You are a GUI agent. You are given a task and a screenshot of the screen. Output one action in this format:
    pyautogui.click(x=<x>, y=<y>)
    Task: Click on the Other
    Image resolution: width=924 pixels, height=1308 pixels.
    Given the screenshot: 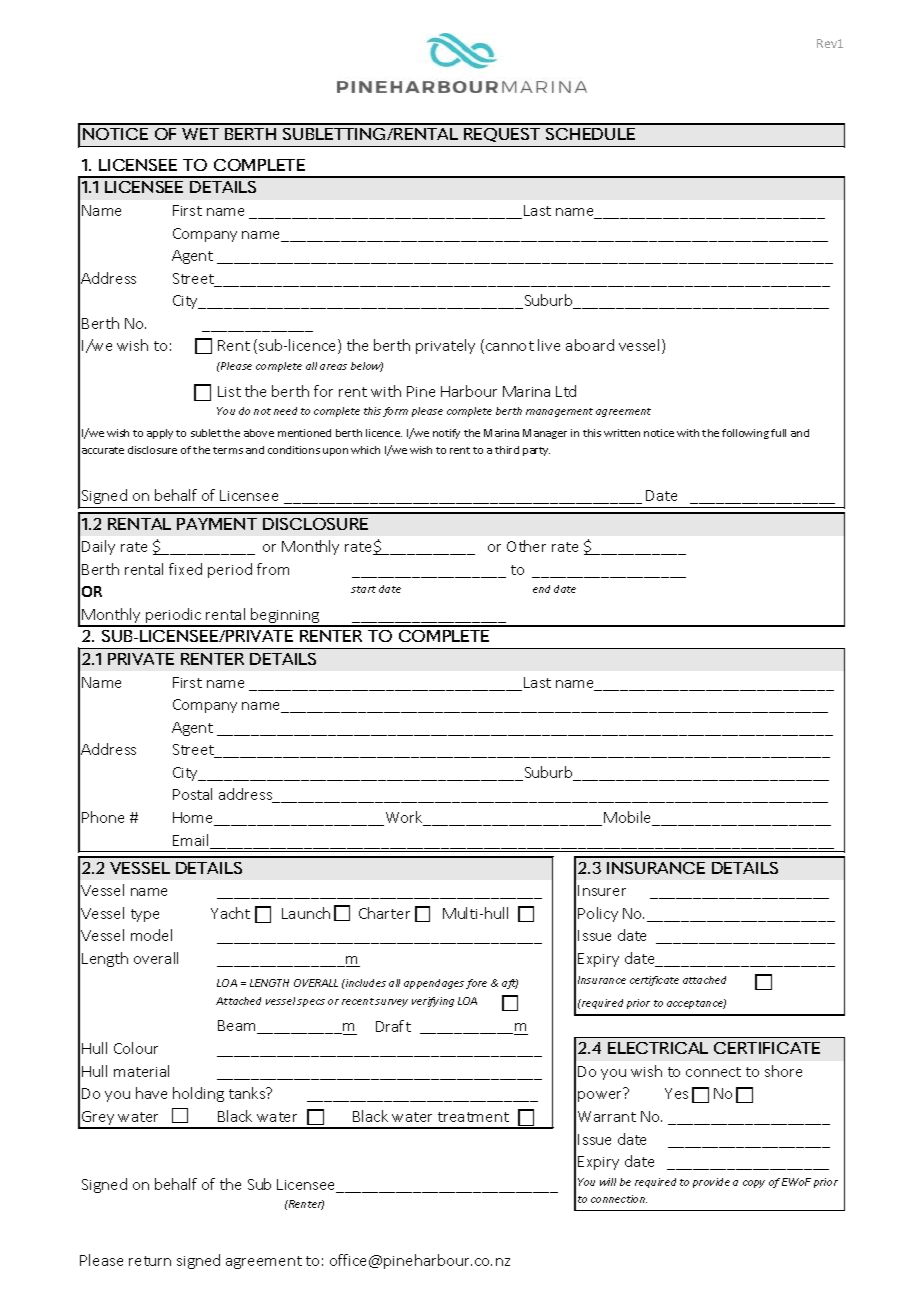 What is the action you would take?
    pyautogui.click(x=526, y=546)
